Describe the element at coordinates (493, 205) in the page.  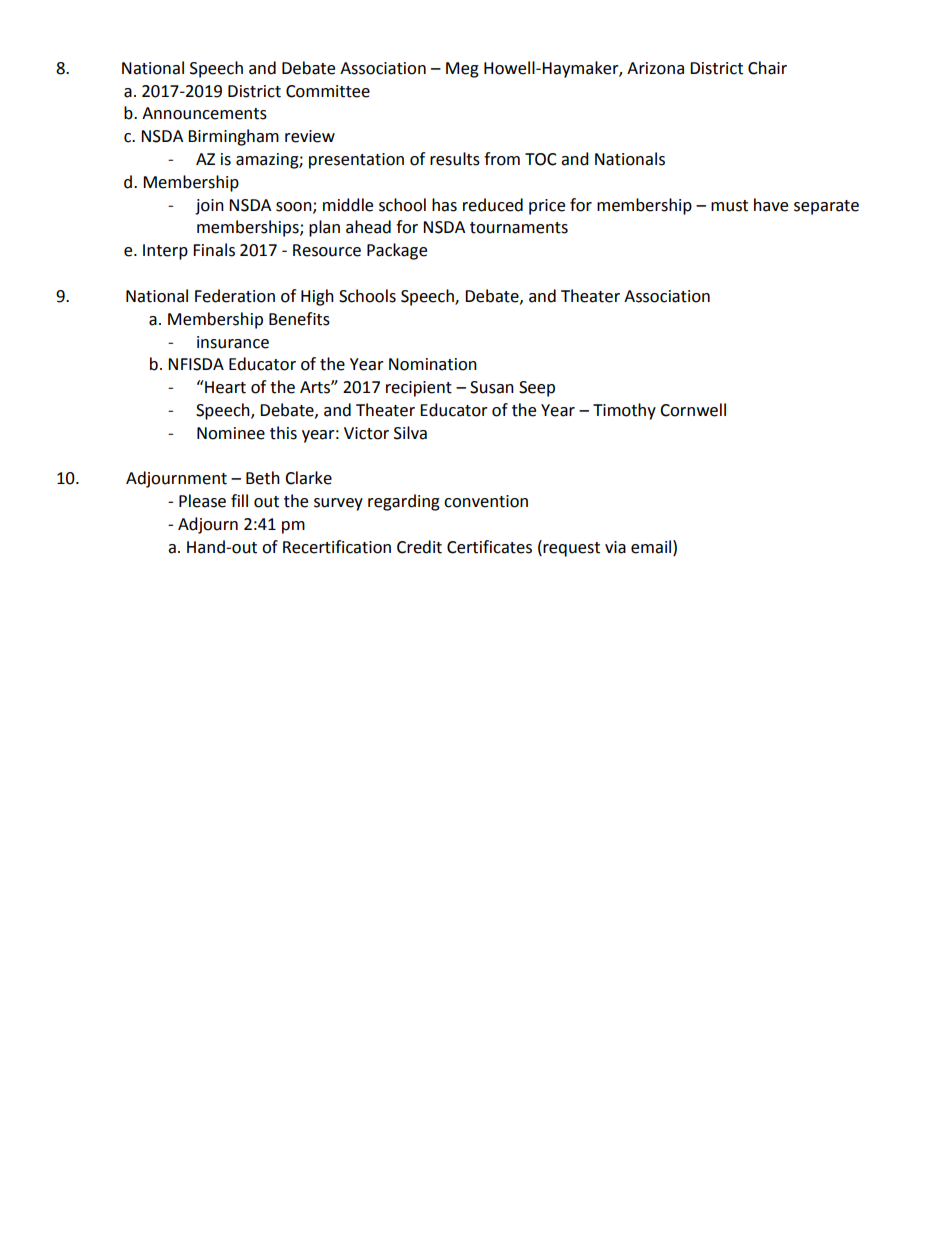
I see `reduced` at that location.
